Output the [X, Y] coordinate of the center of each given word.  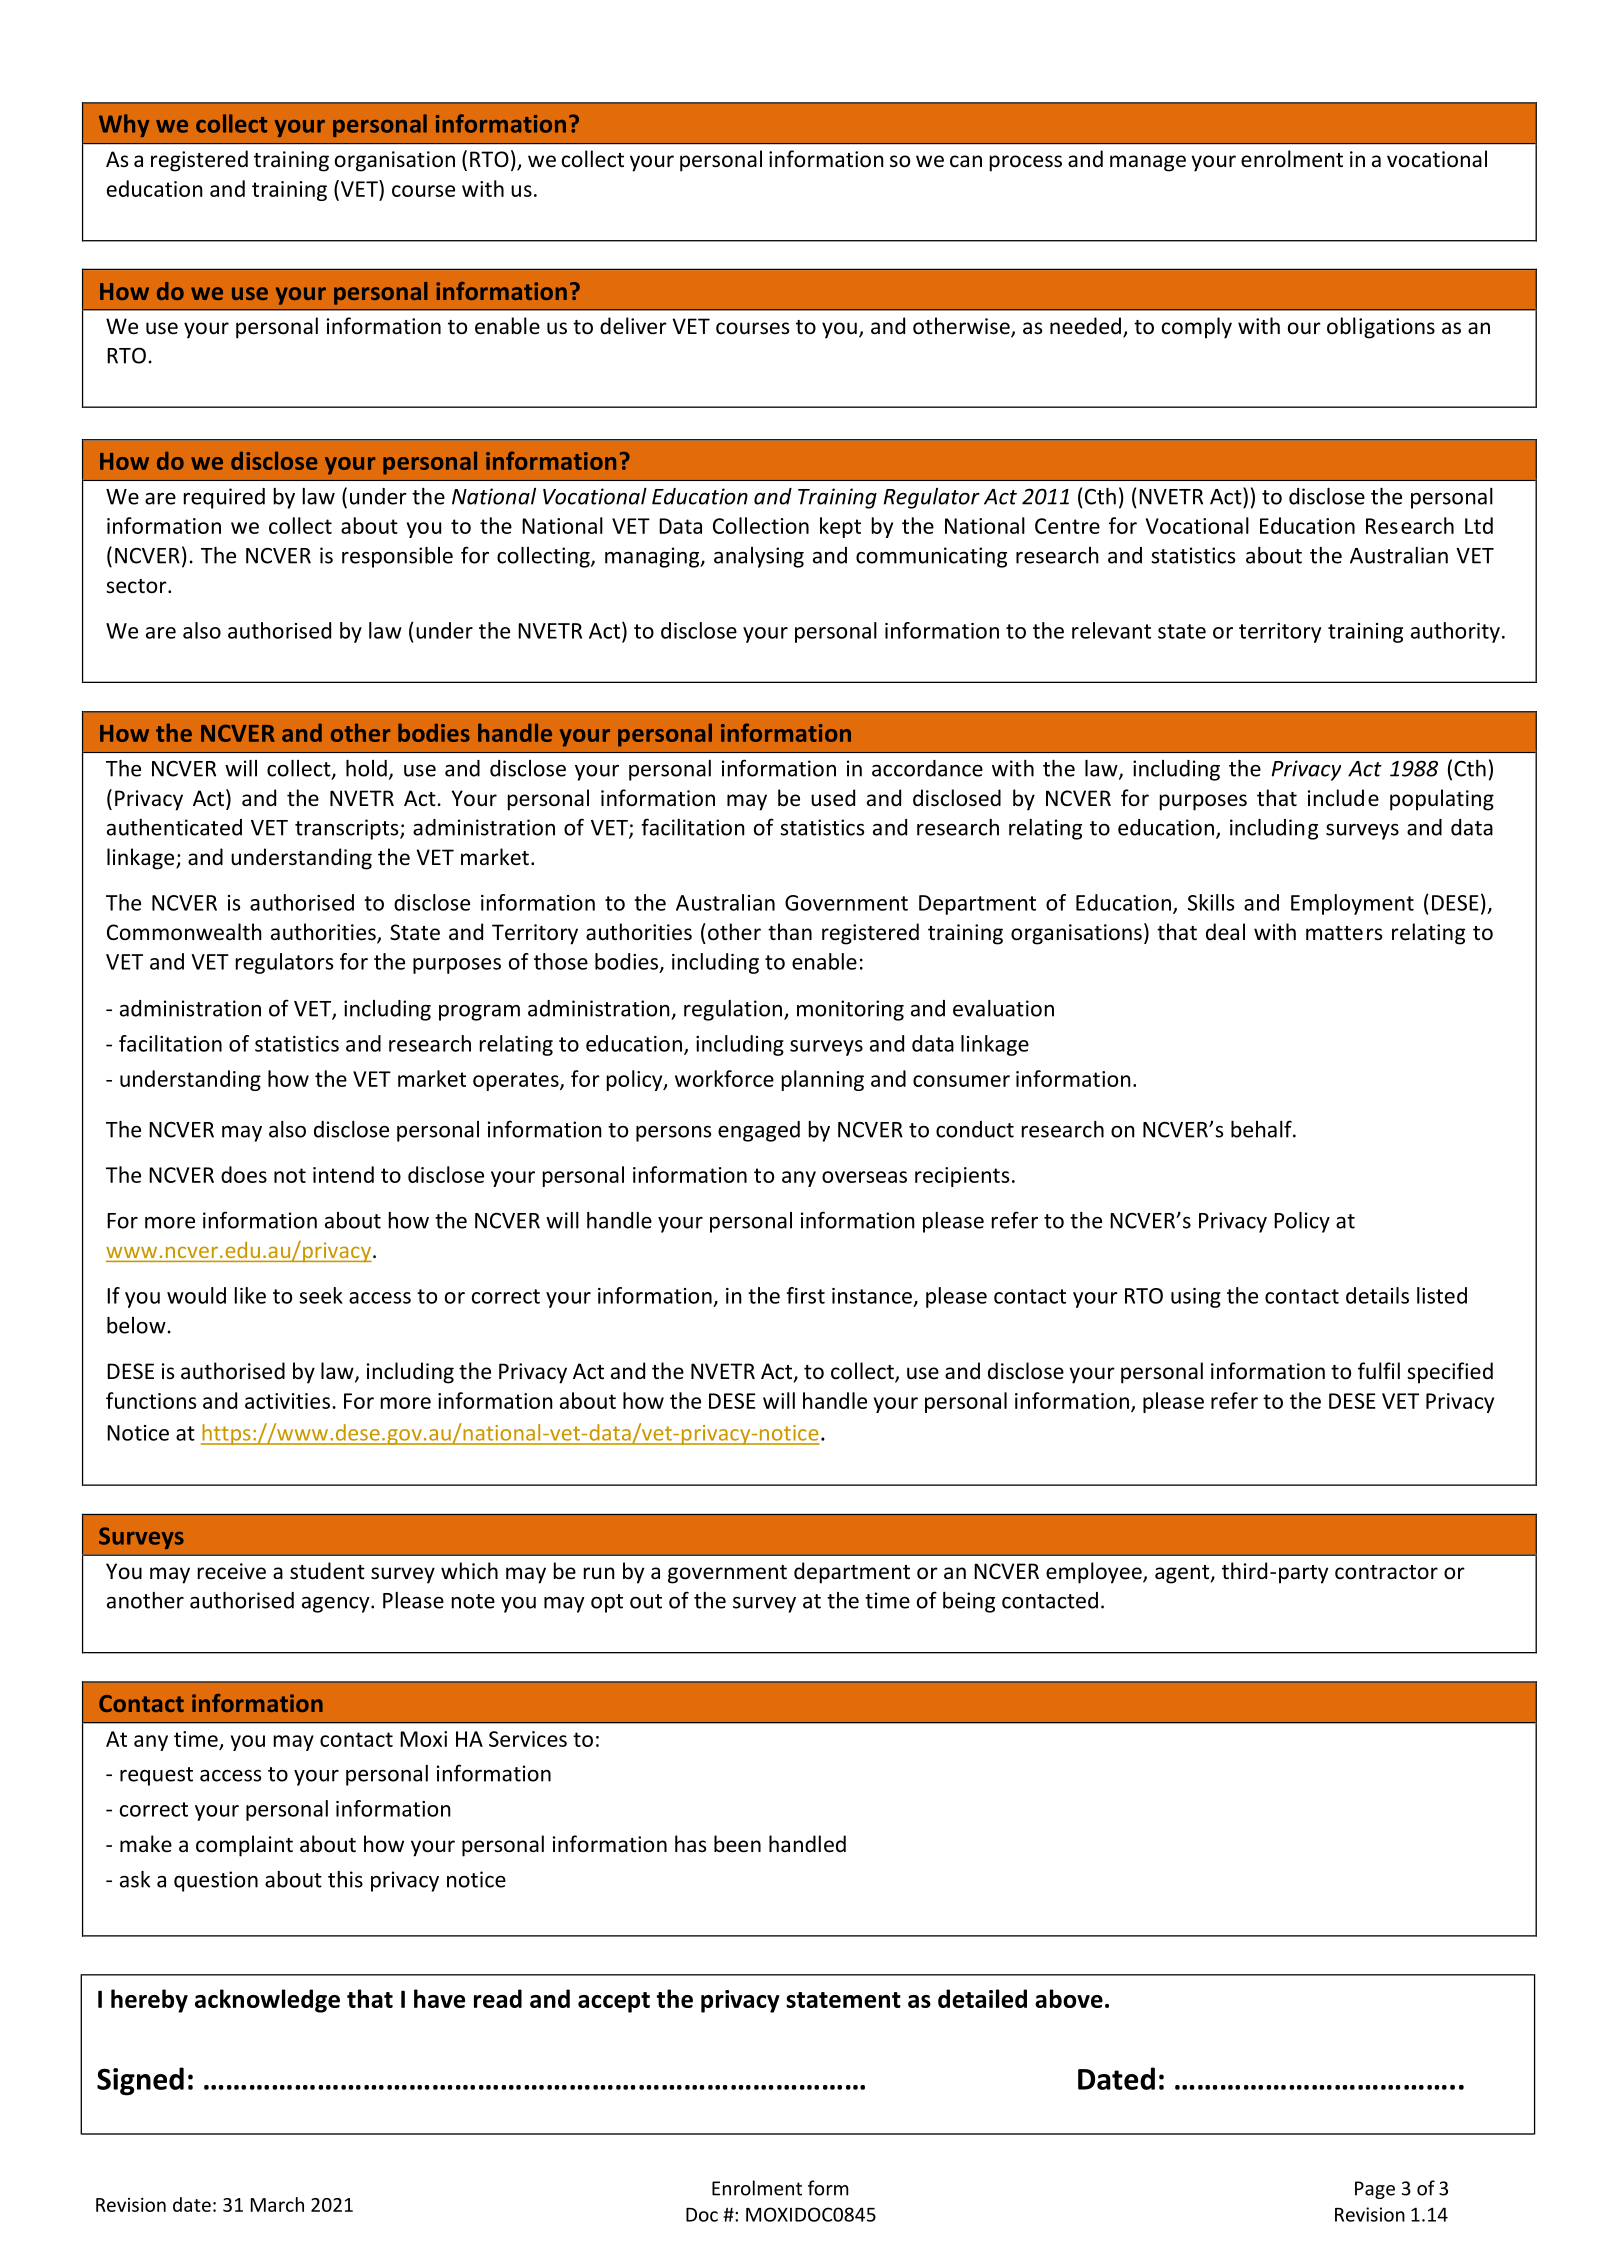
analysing [759, 557]
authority [1455, 632]
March [277, 2204]
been [737, 1844]
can [966, 161]
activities [289, 1401]
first [805, 1295]
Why [124, 125]
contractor [1386, 1572]
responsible [397, 557]
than [790, 931]
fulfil [1379, 1370]
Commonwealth [184, 932]
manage [1148, 163]
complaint [244, 1846]
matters [1344, 933]
